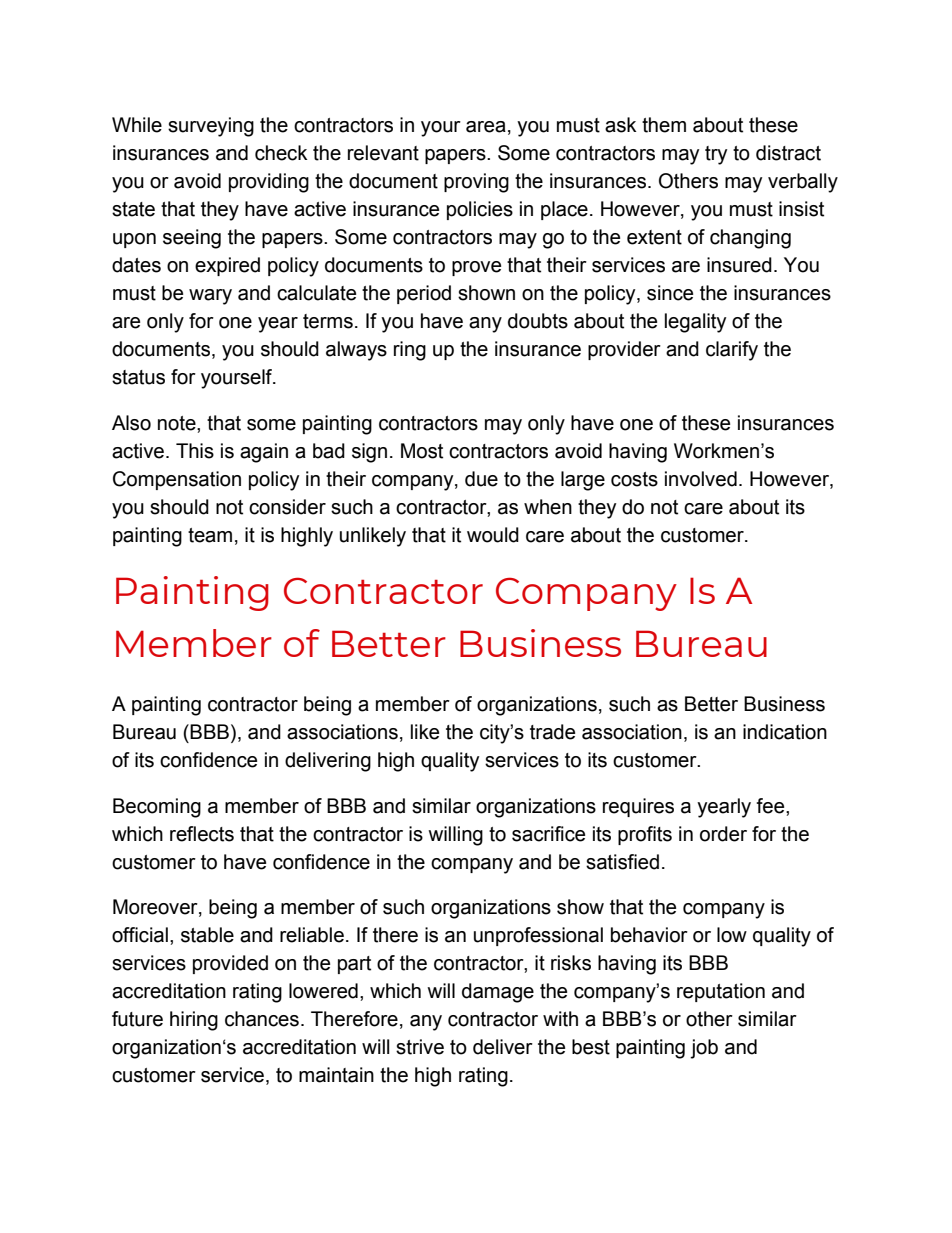 This screenshot has width=952, height=1233. Describe the element at coordinates (486, 127) in the screenshot. I see `area` at that location.
